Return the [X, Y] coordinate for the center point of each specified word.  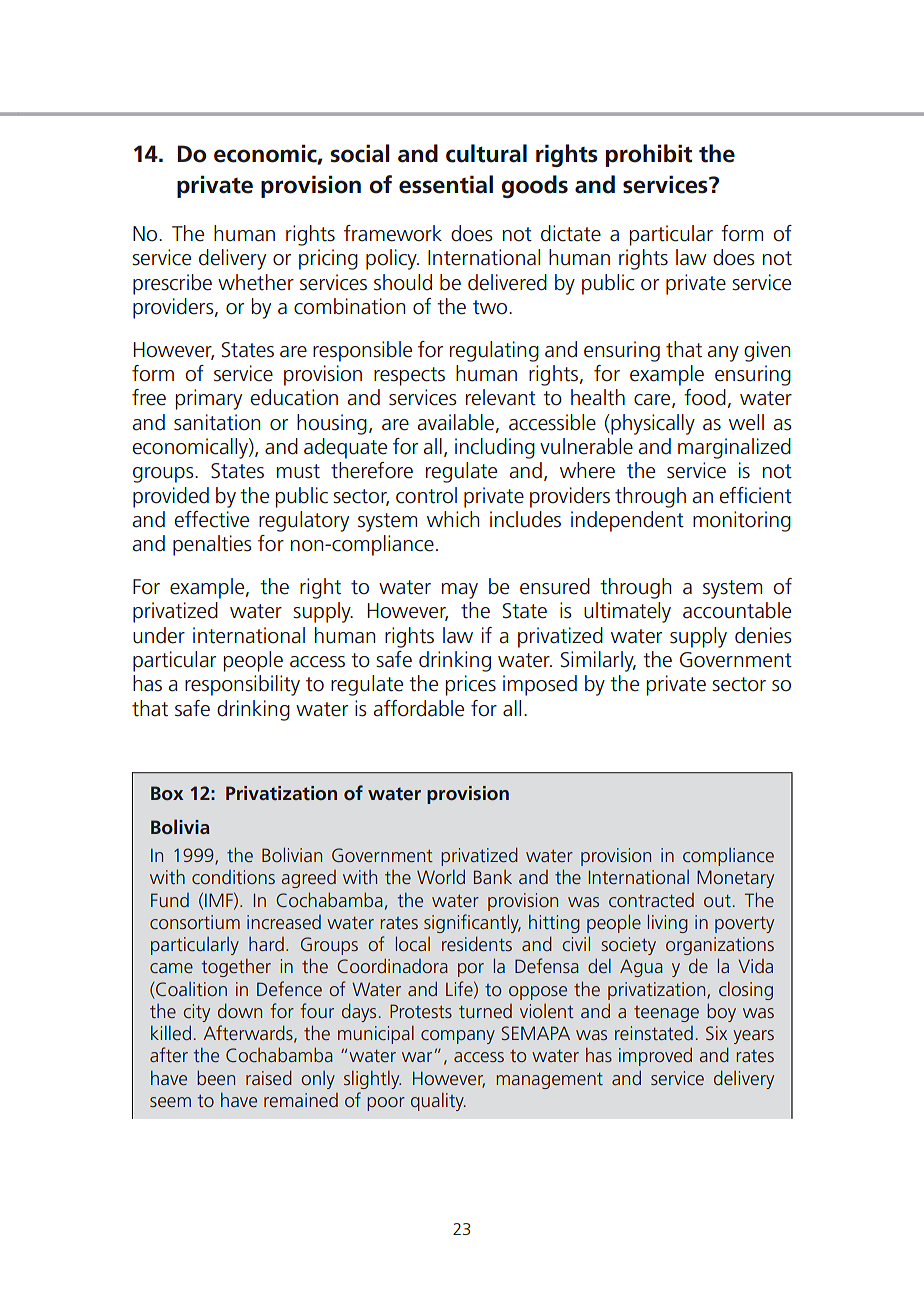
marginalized [734, 448]
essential [446, 184]
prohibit [649, 155]
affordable [418, 708]
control [426, 495]
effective [212, 519]
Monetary [735, 879]
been [216, 1077]
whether [256, 282]
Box [167, 793]
